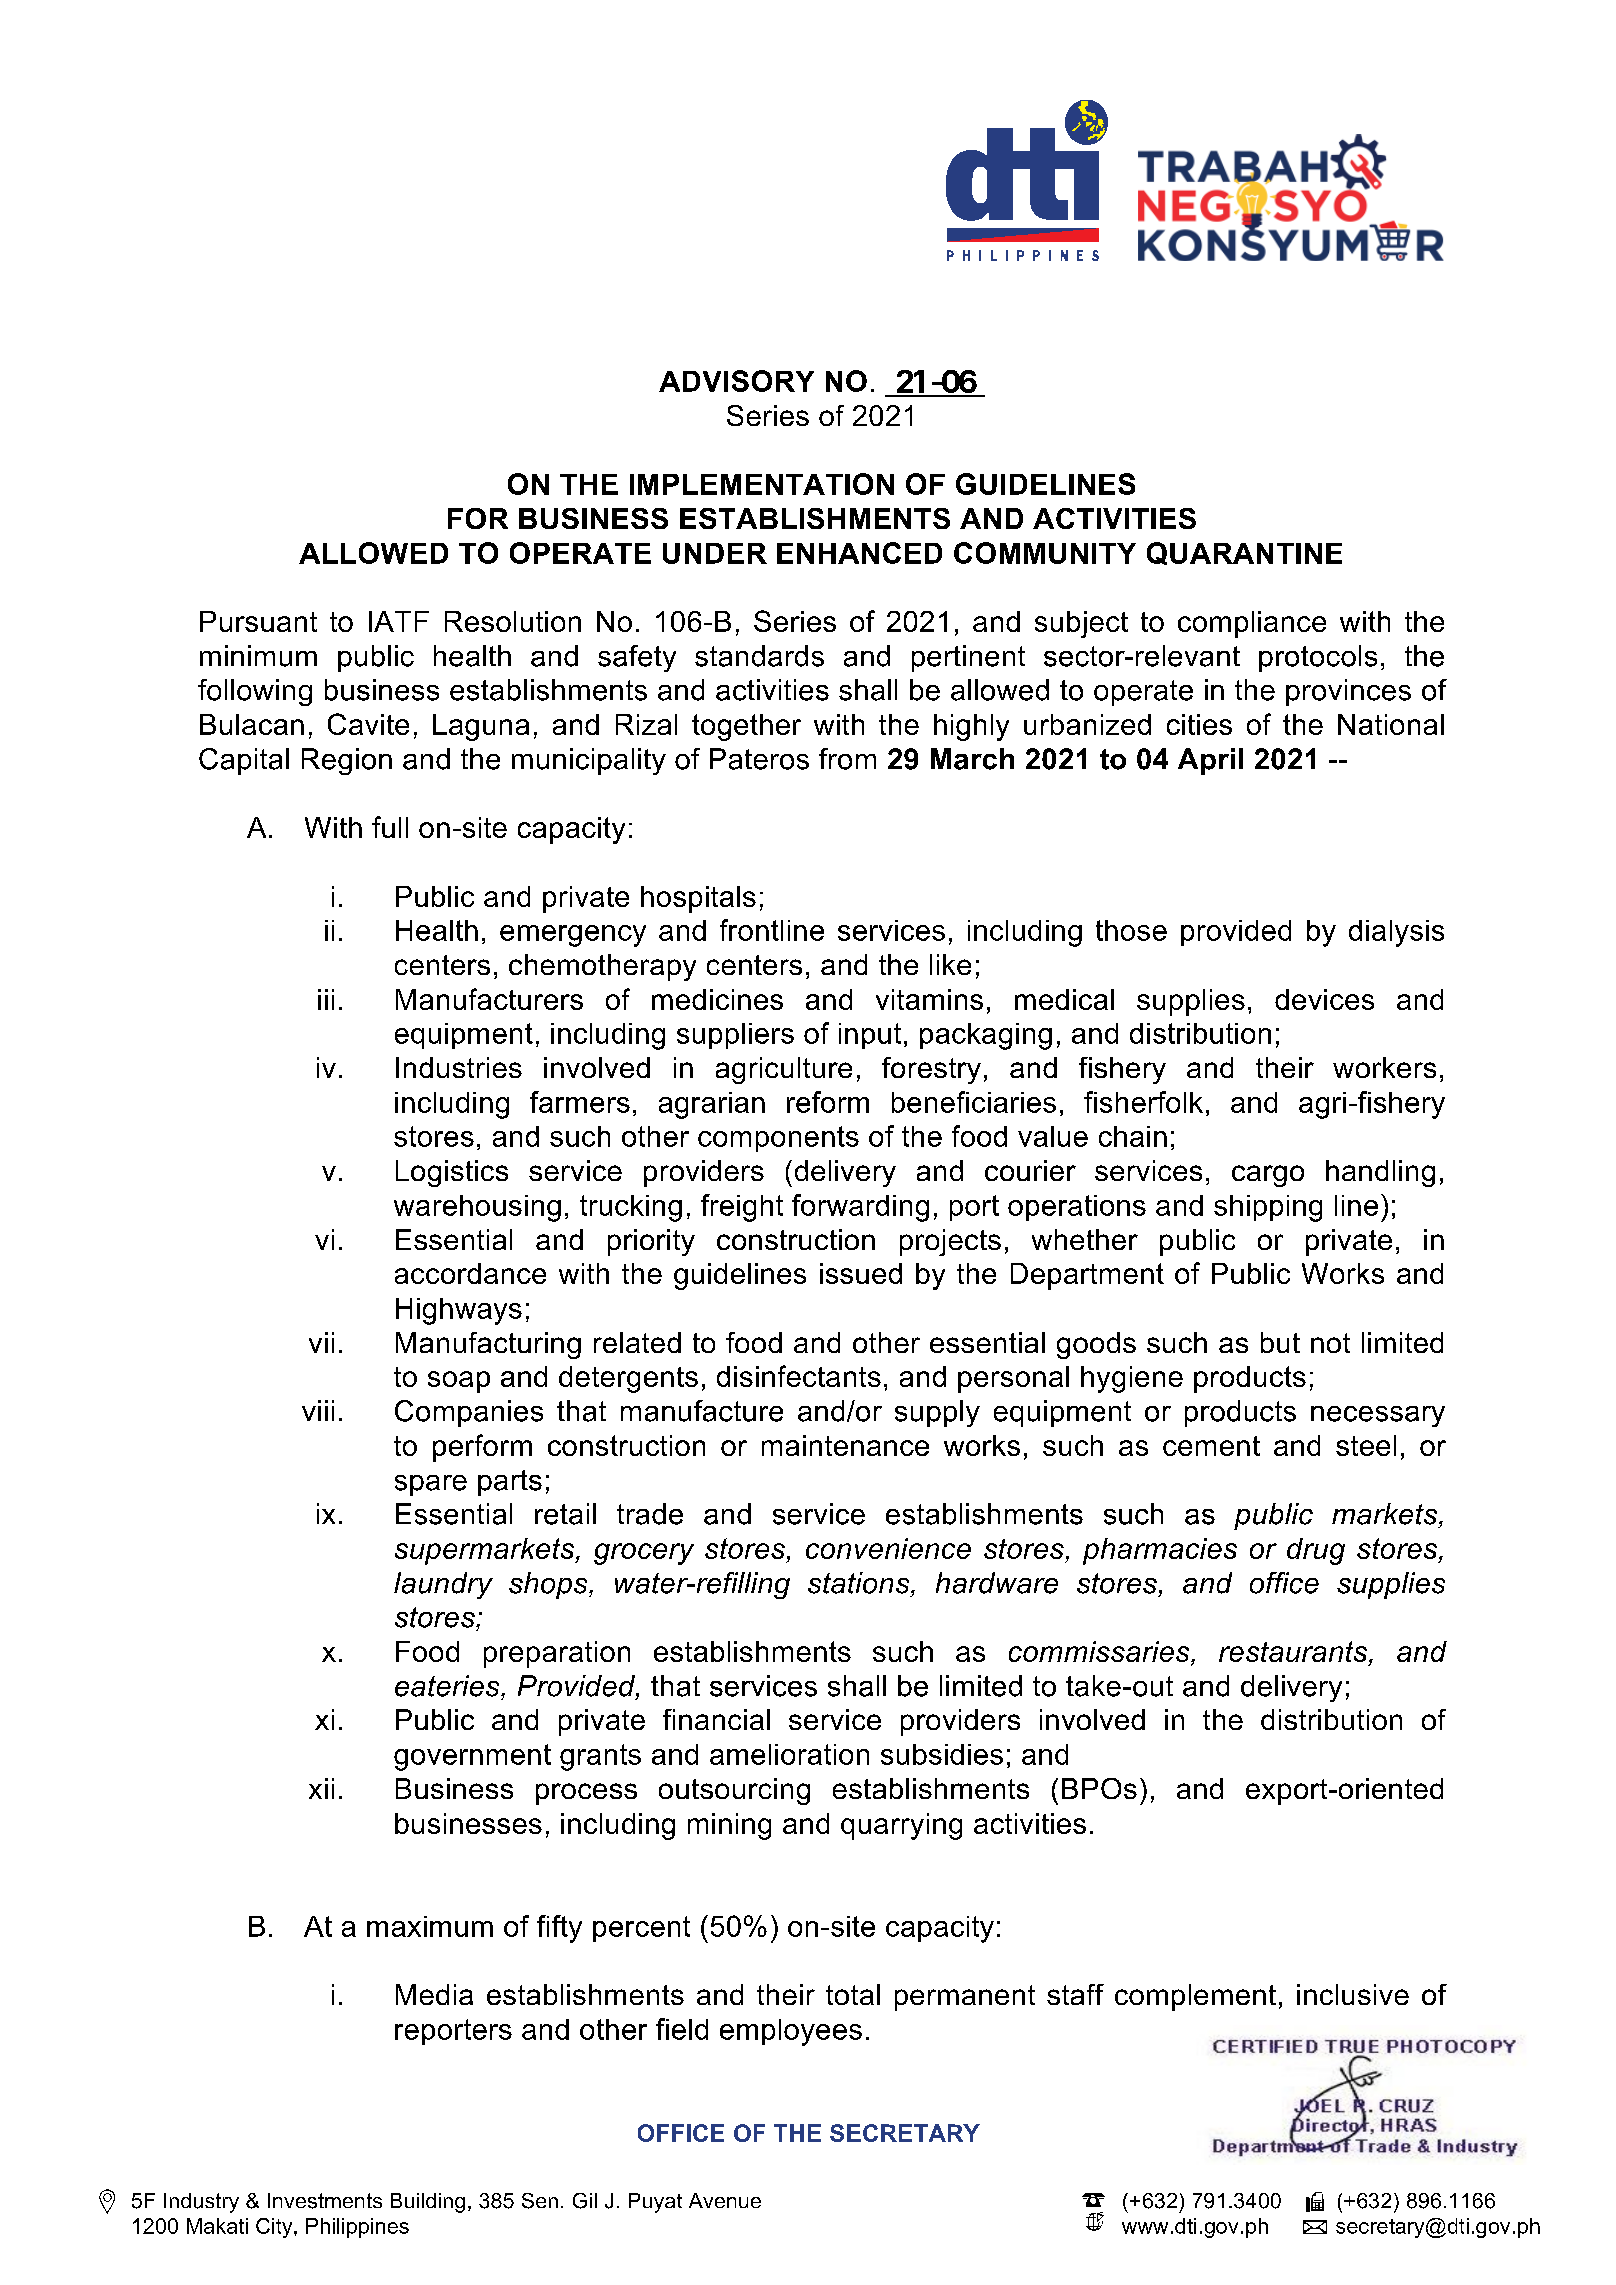 The image size is (1616, 2285). Describe the element at coordinates (1131, 930) in the screenshot. I see `those` at that location.
